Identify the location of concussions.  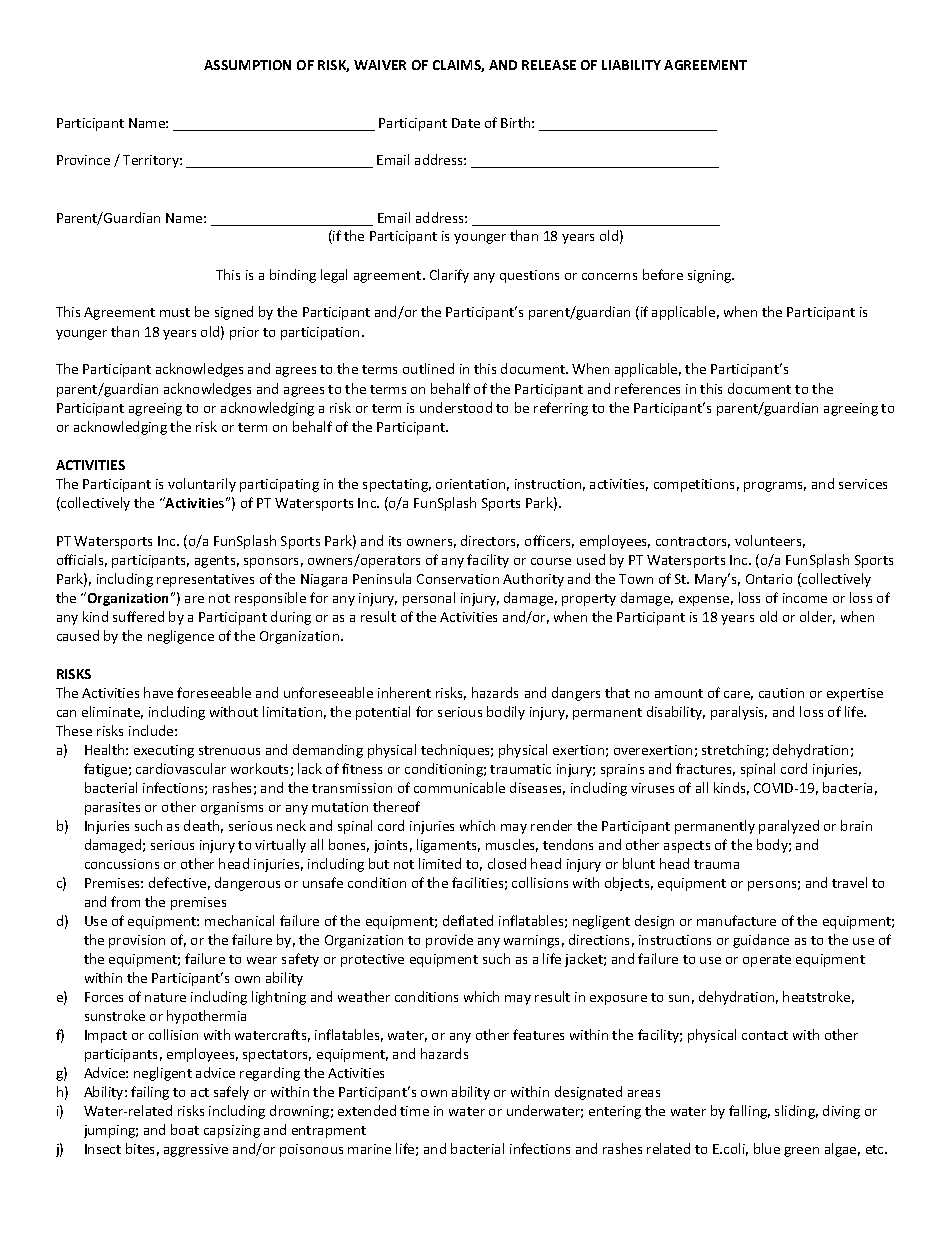
(122, 864).
